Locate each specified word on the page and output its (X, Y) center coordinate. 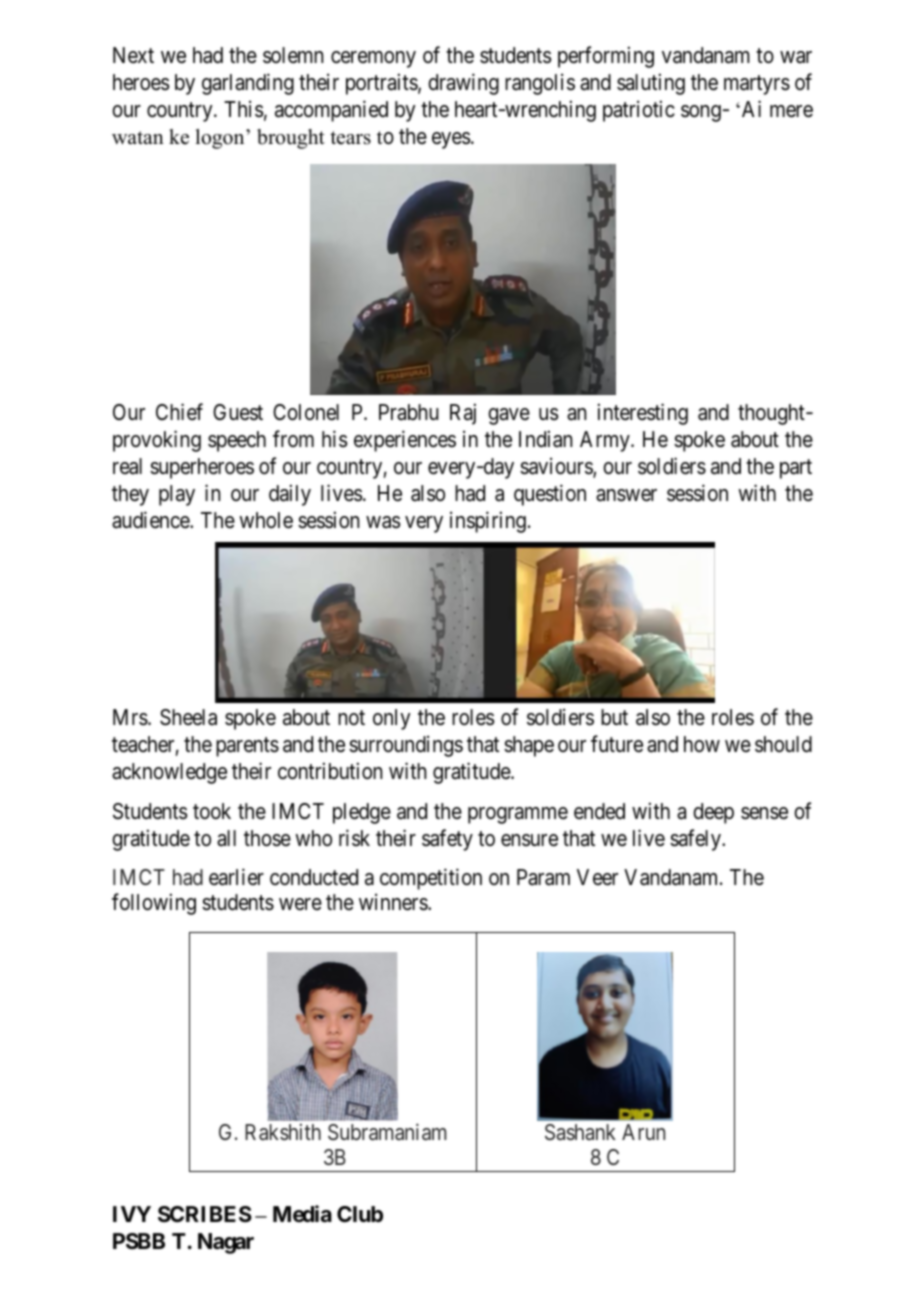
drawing (463, 84)
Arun (643, 1132)
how (702, 744)
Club (360, 1214)
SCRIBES (205, 1214)
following (154, 904)
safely (696, 840)
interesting (643, 414)
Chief (179, 412)
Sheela (188, 717)
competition (431, 879)
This (244, 109)
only (392, 719)
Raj (463, 414)
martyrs (757, 85)
